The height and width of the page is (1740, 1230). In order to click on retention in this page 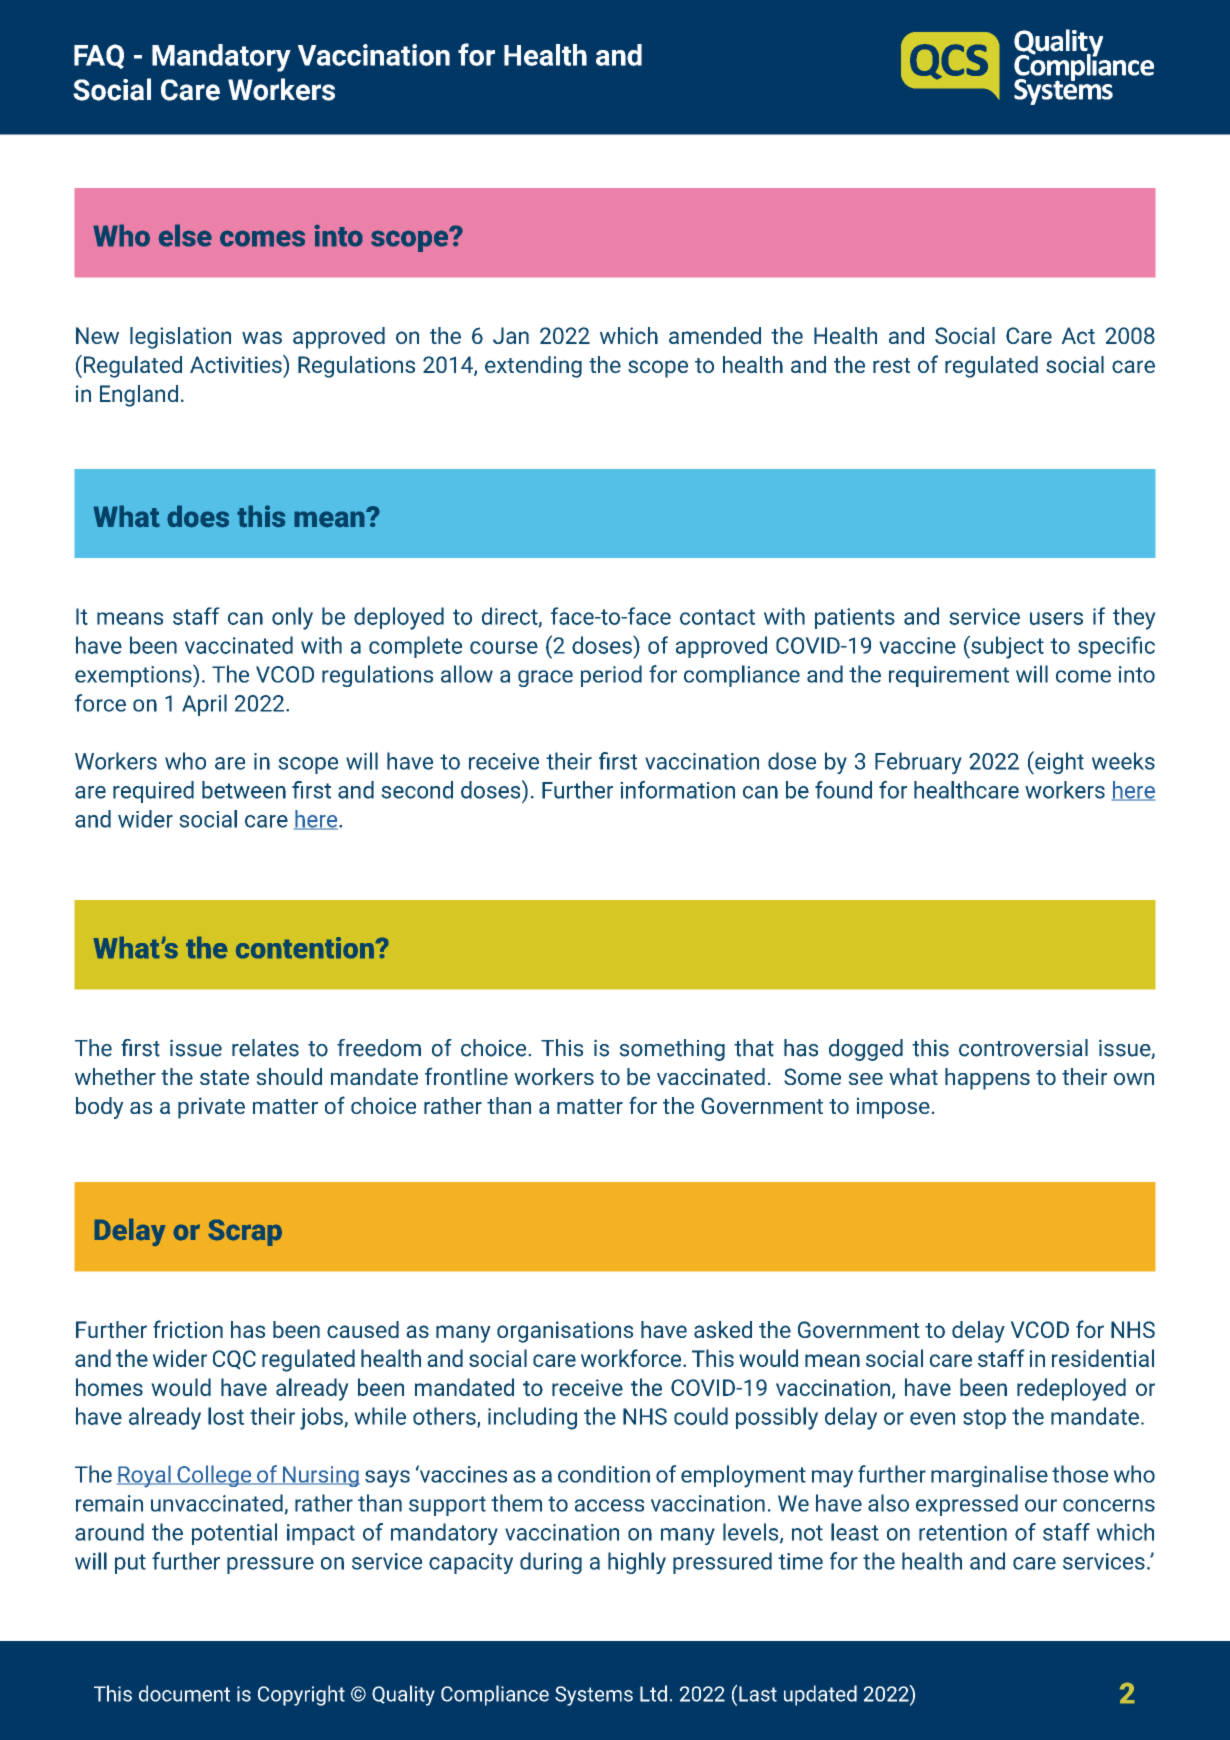, I will do `click(963, 1532)`.
